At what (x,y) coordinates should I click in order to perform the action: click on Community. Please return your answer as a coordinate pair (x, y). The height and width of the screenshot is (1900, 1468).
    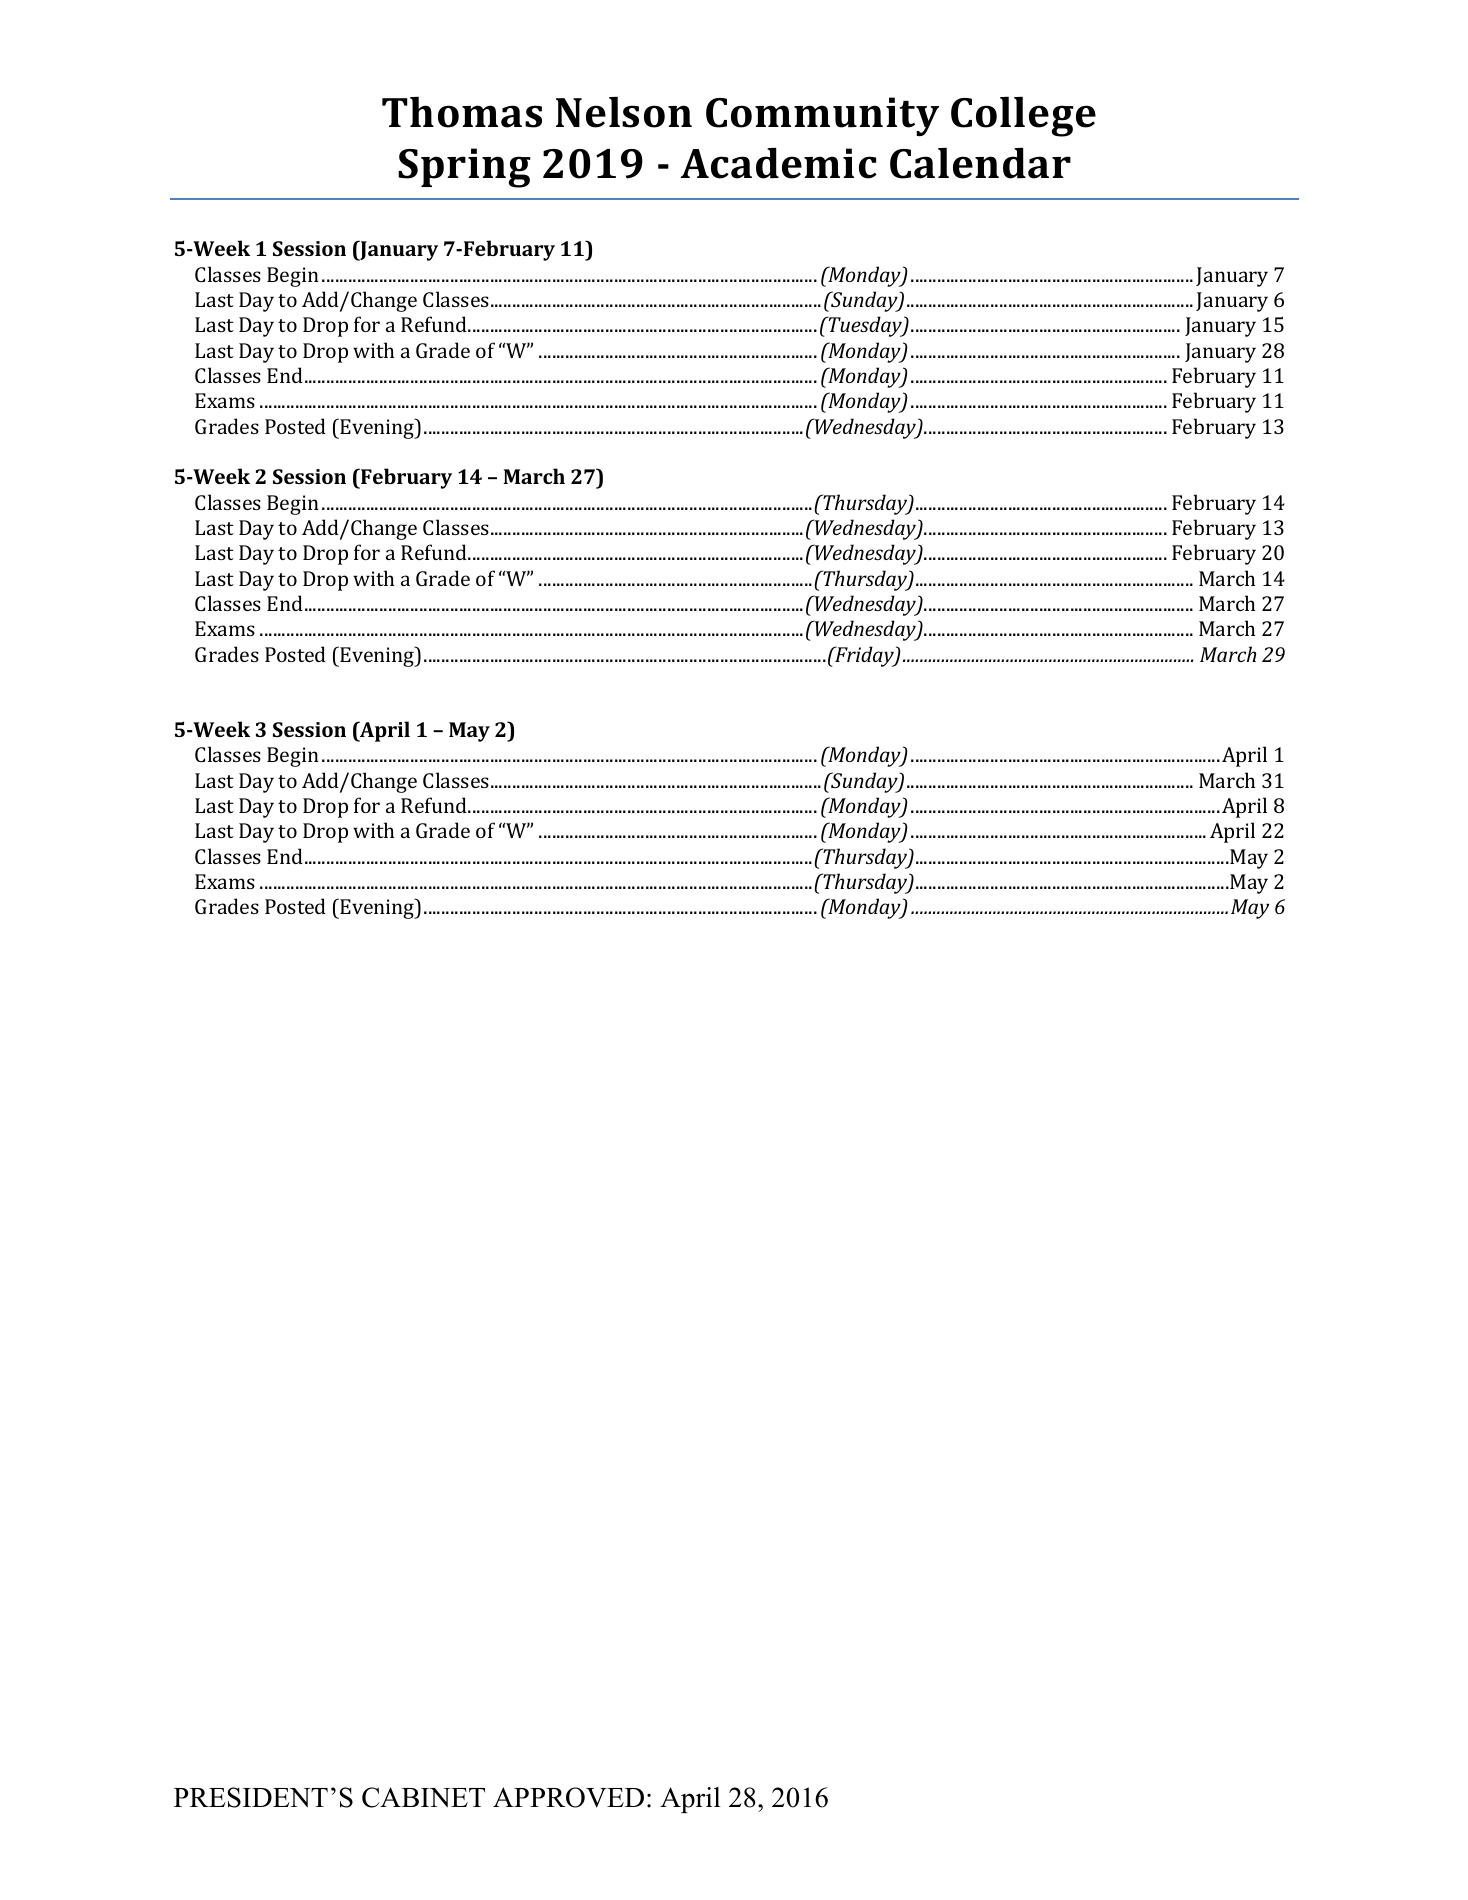
    Looking at the image, I should click on (822, 116).
